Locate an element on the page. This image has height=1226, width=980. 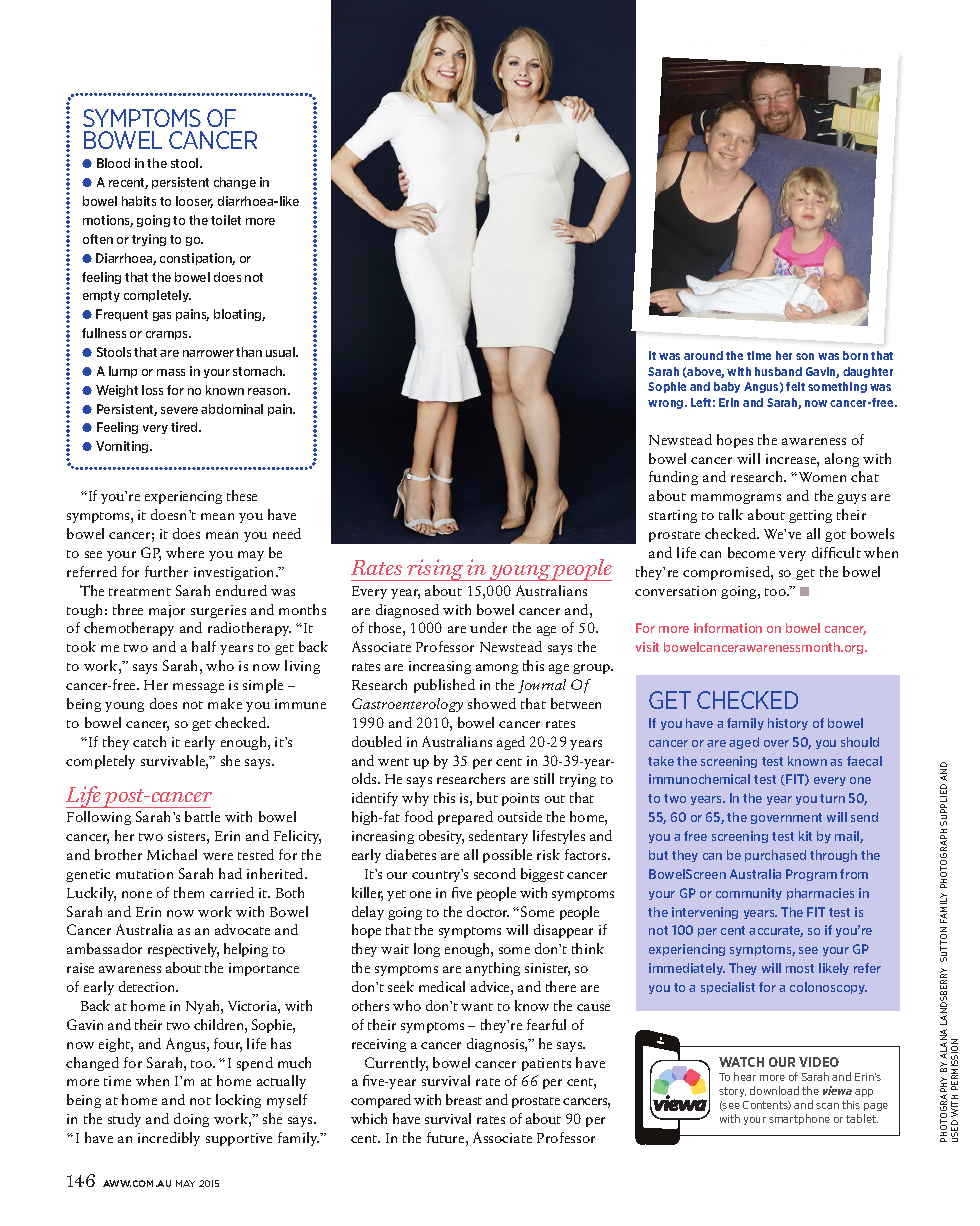
prepared is located at coordinates (465, 818).
